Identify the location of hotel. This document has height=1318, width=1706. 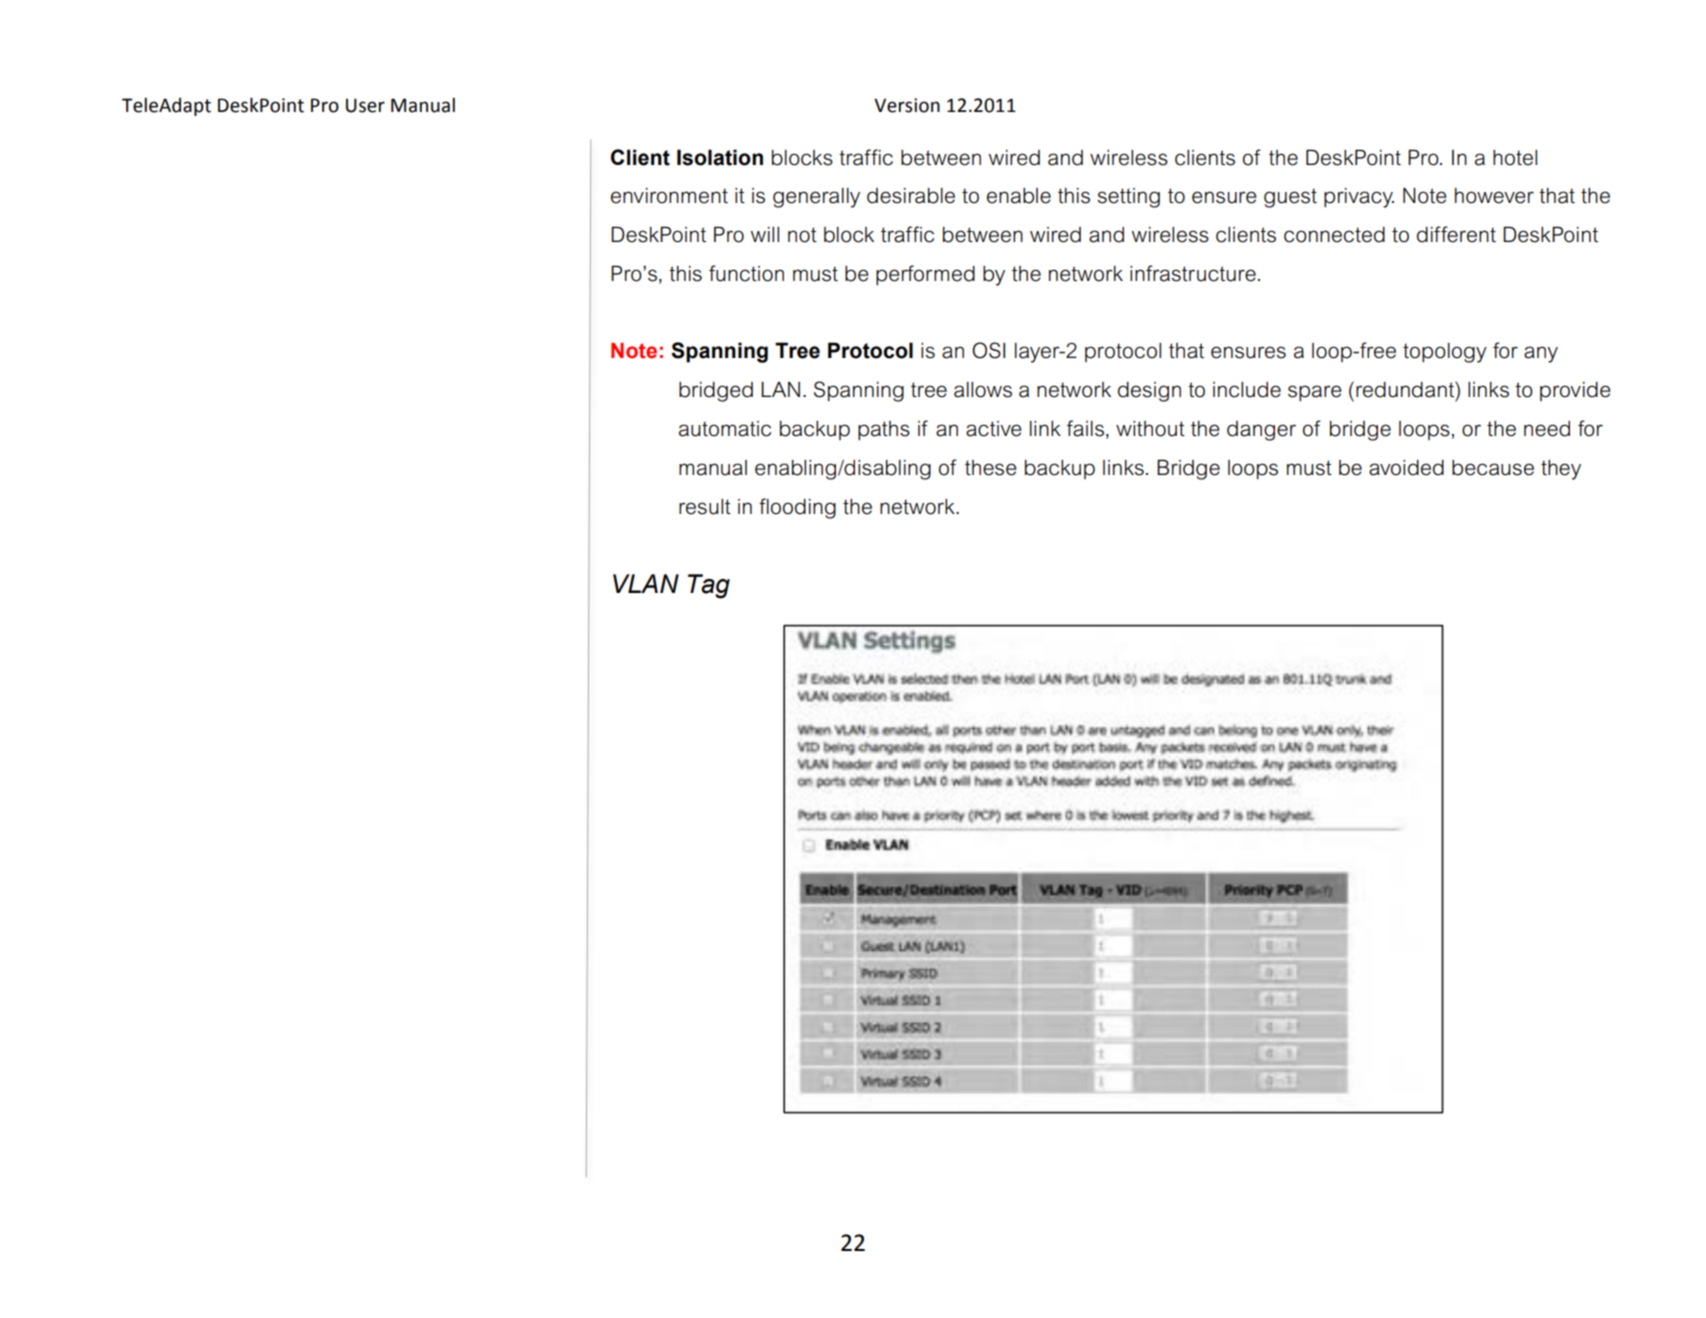
(1515, 158).
